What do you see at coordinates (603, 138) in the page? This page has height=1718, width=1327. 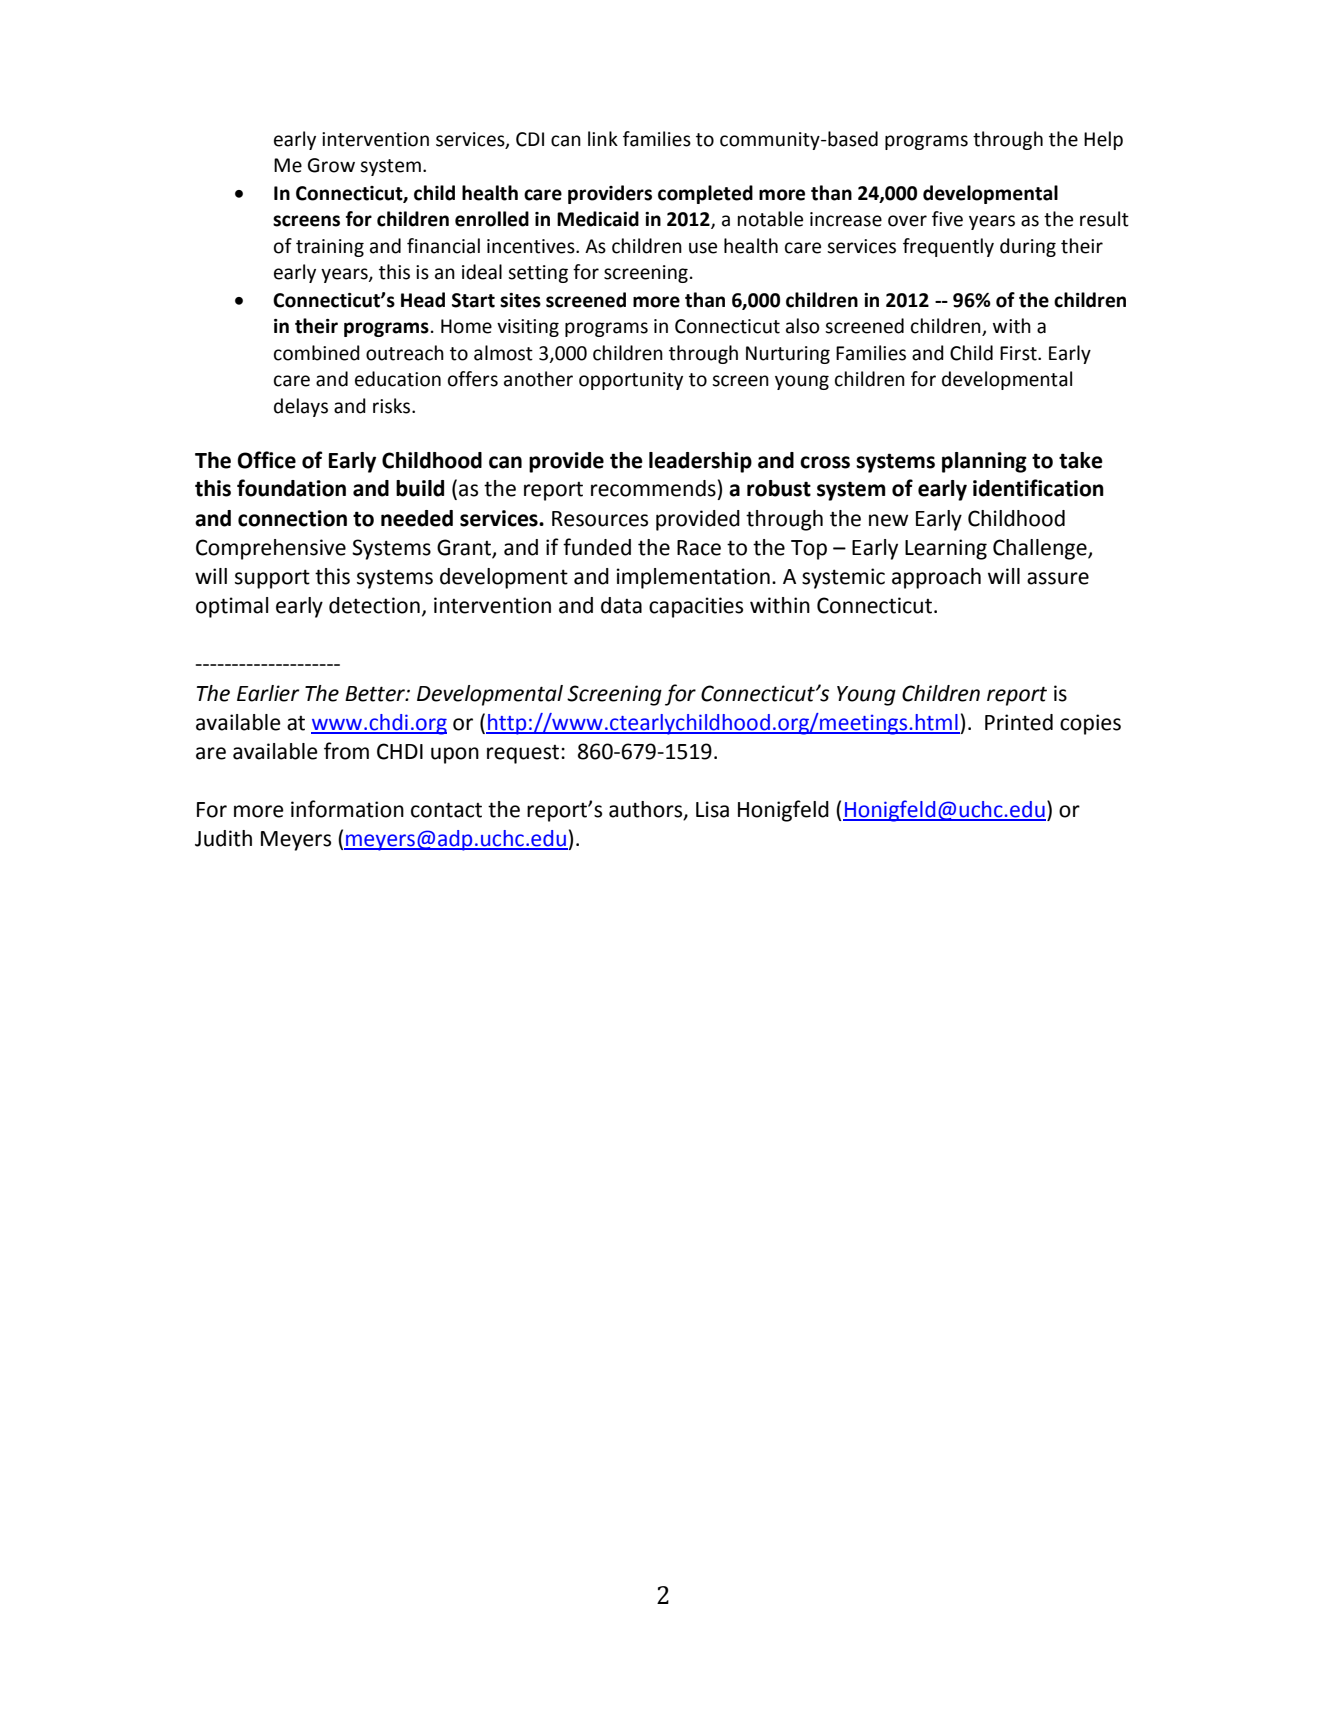 I see `link` at bounding box center [603, 138].
